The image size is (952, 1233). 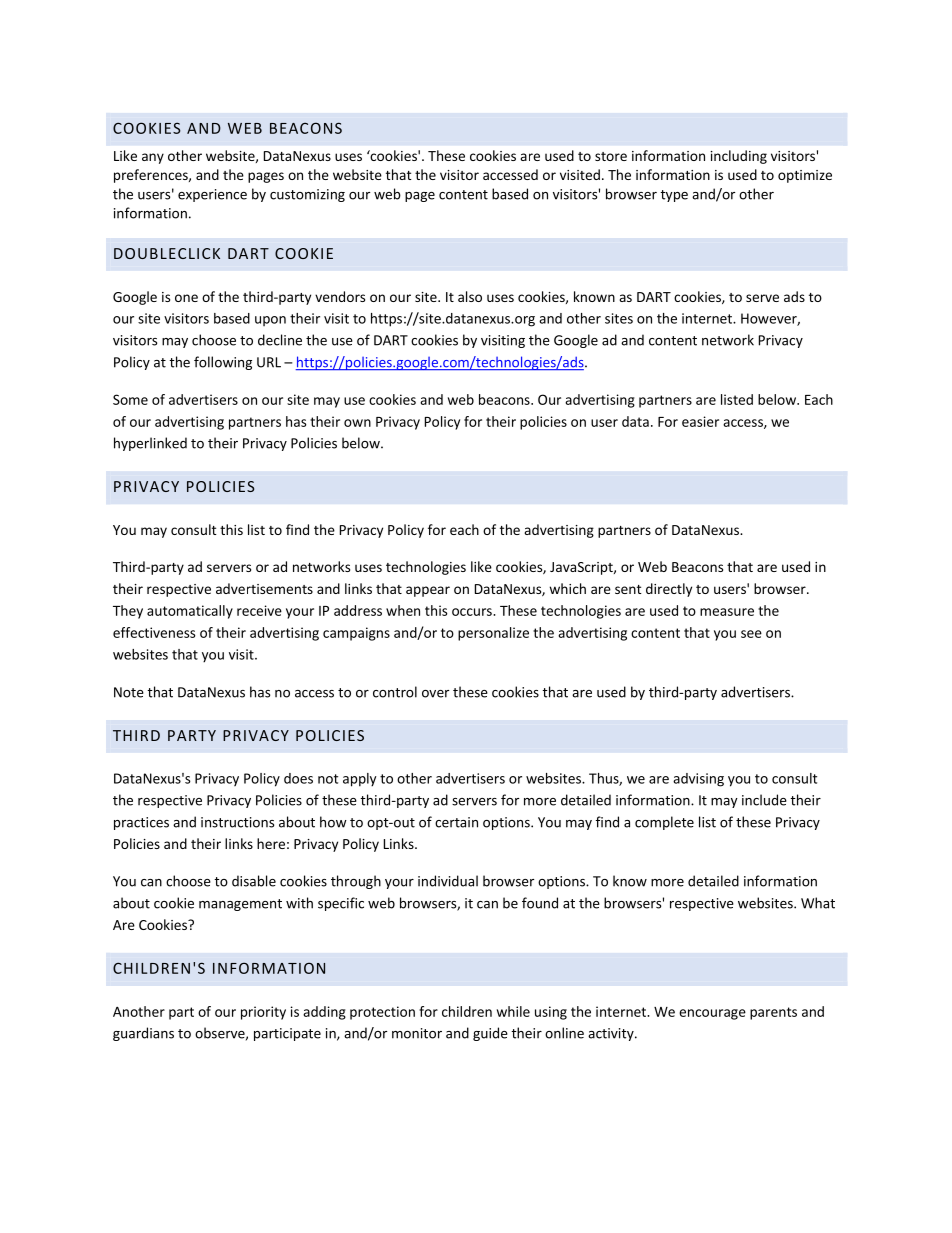 I want to click on directly, so click(x=669, y=590).
